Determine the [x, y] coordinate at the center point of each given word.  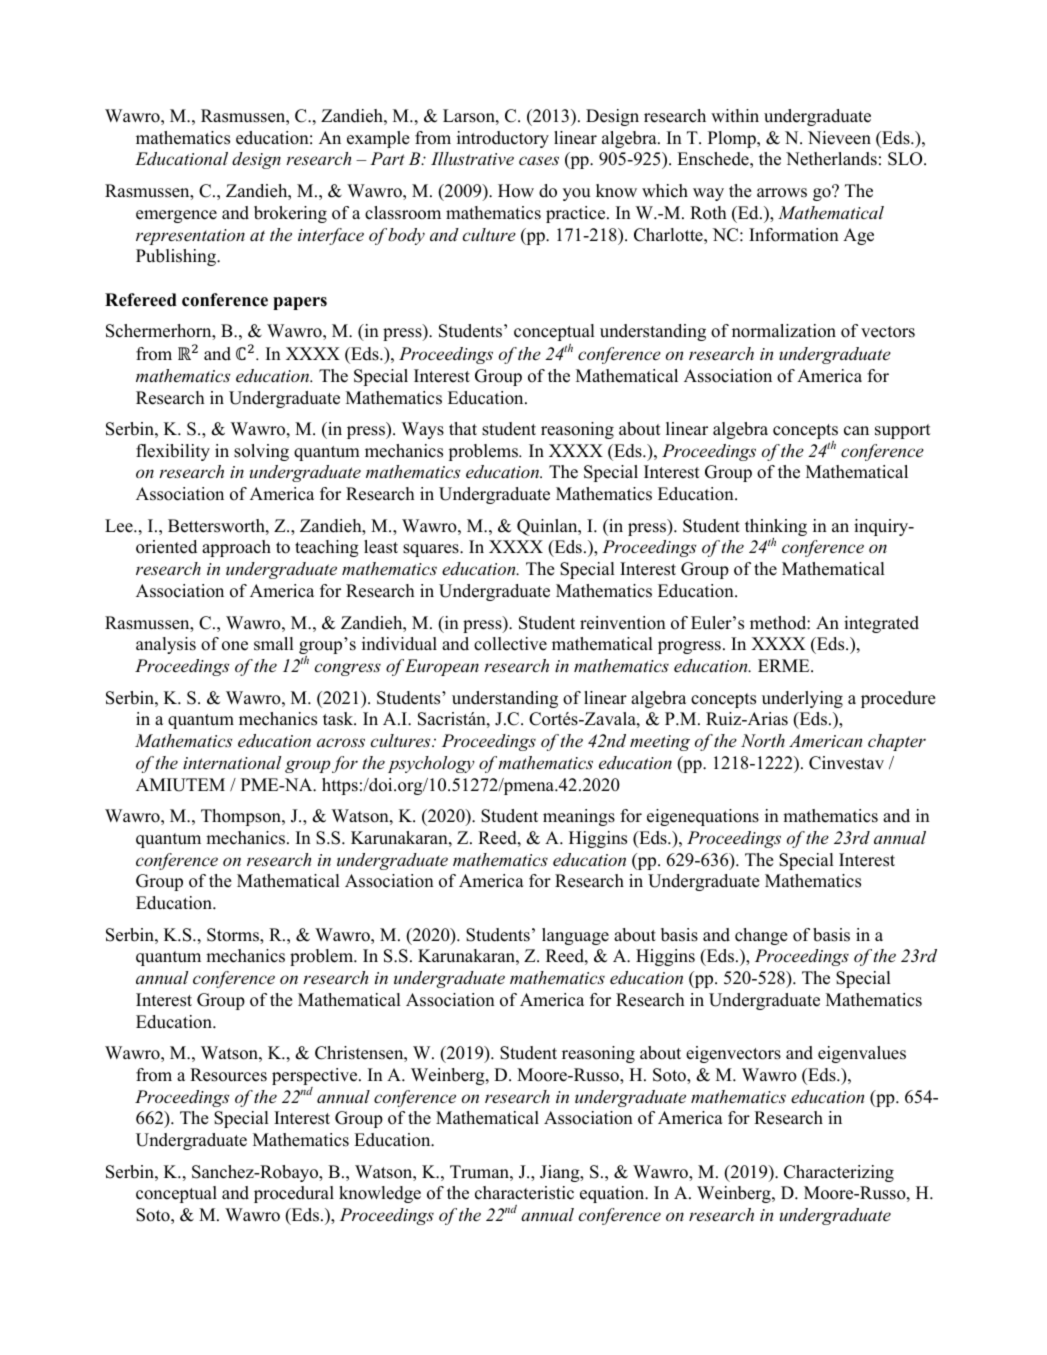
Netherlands [831, 159]
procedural [294, 1194]
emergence [176, 216]
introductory [503, 139]
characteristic [524, 1193]
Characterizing [839, 1173]
